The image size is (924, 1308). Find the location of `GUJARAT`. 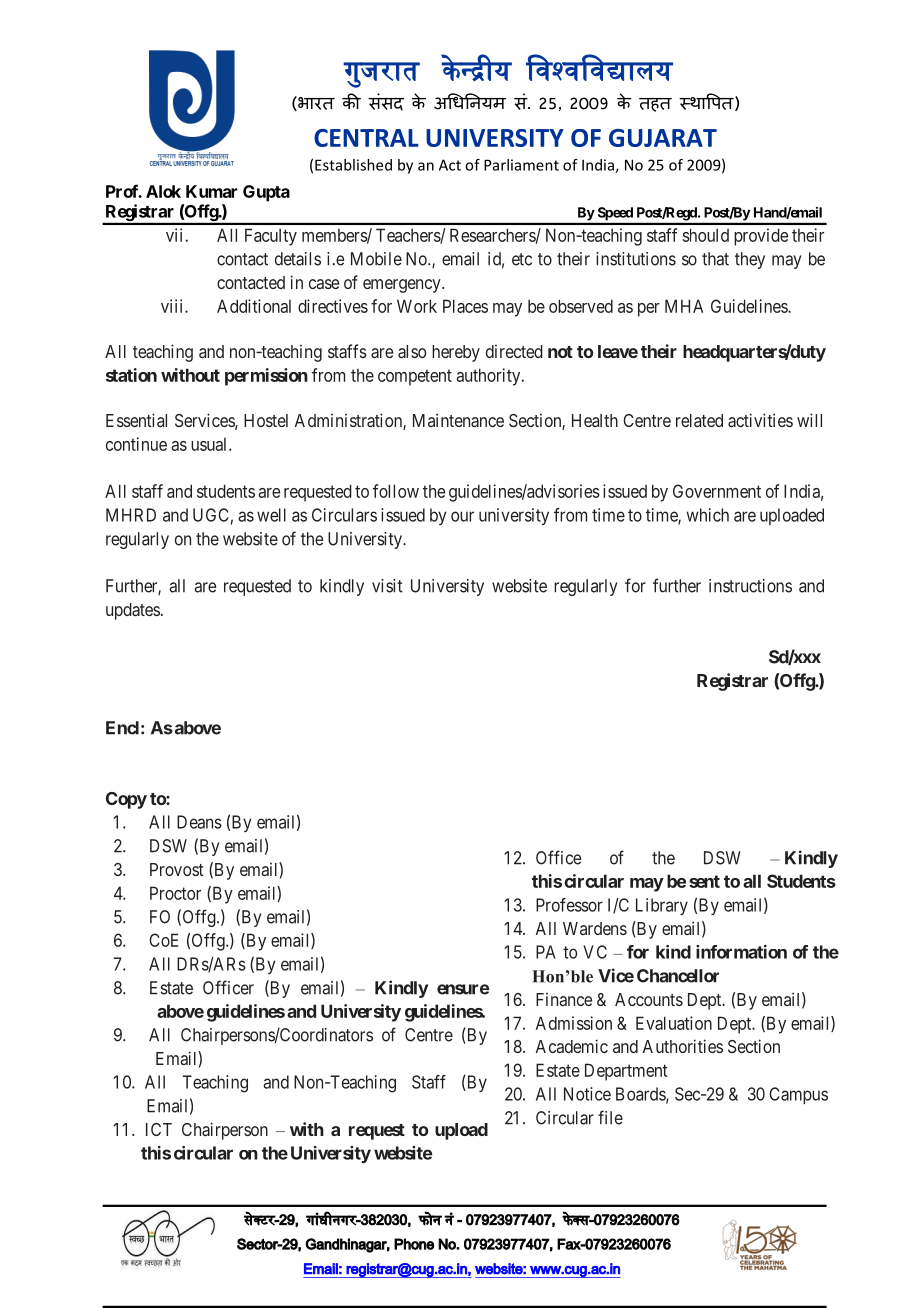

GUJARAT is located at coordinates (663, 138).
